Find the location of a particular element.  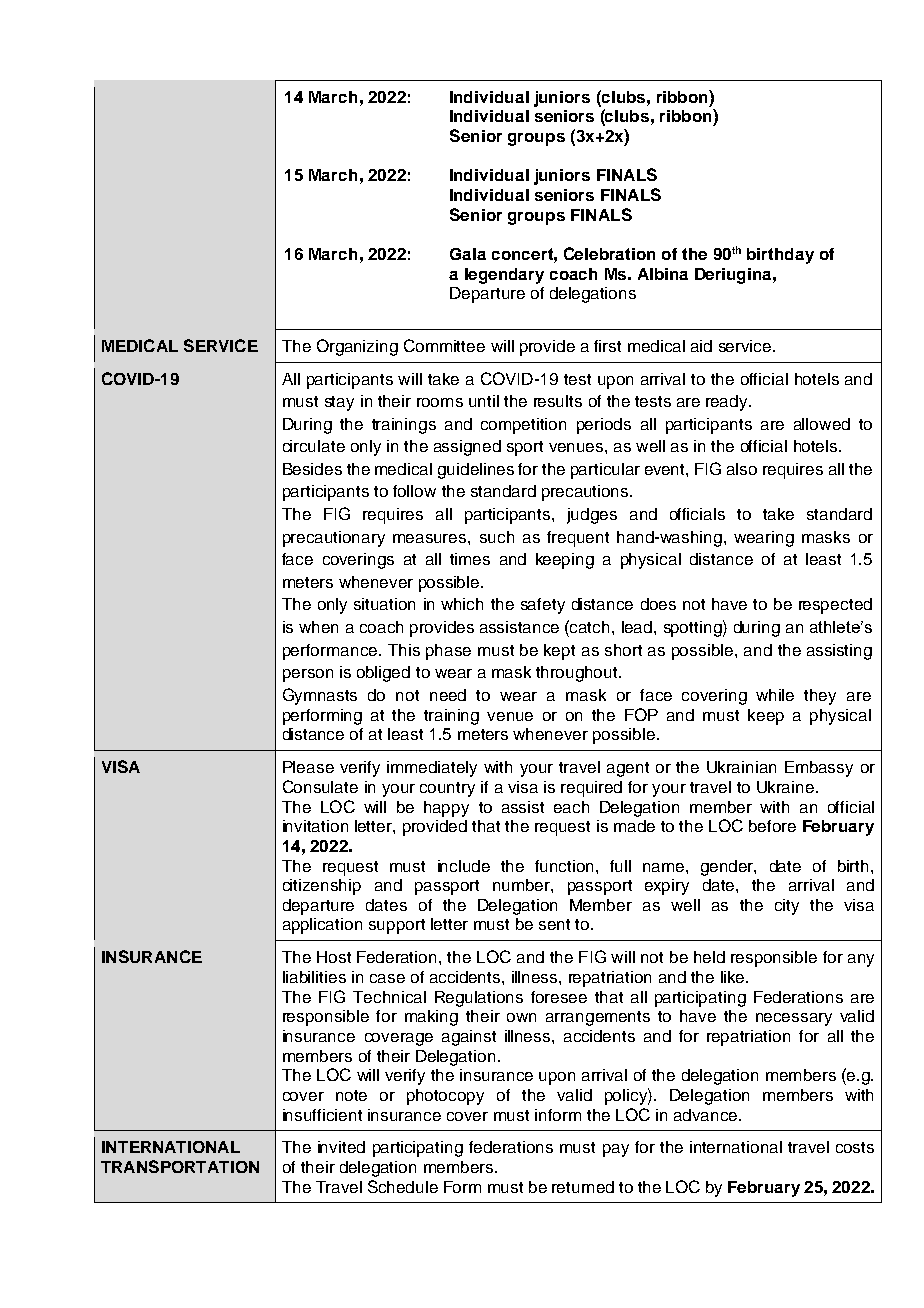

Celebration is located at coordinates (609, 253).
